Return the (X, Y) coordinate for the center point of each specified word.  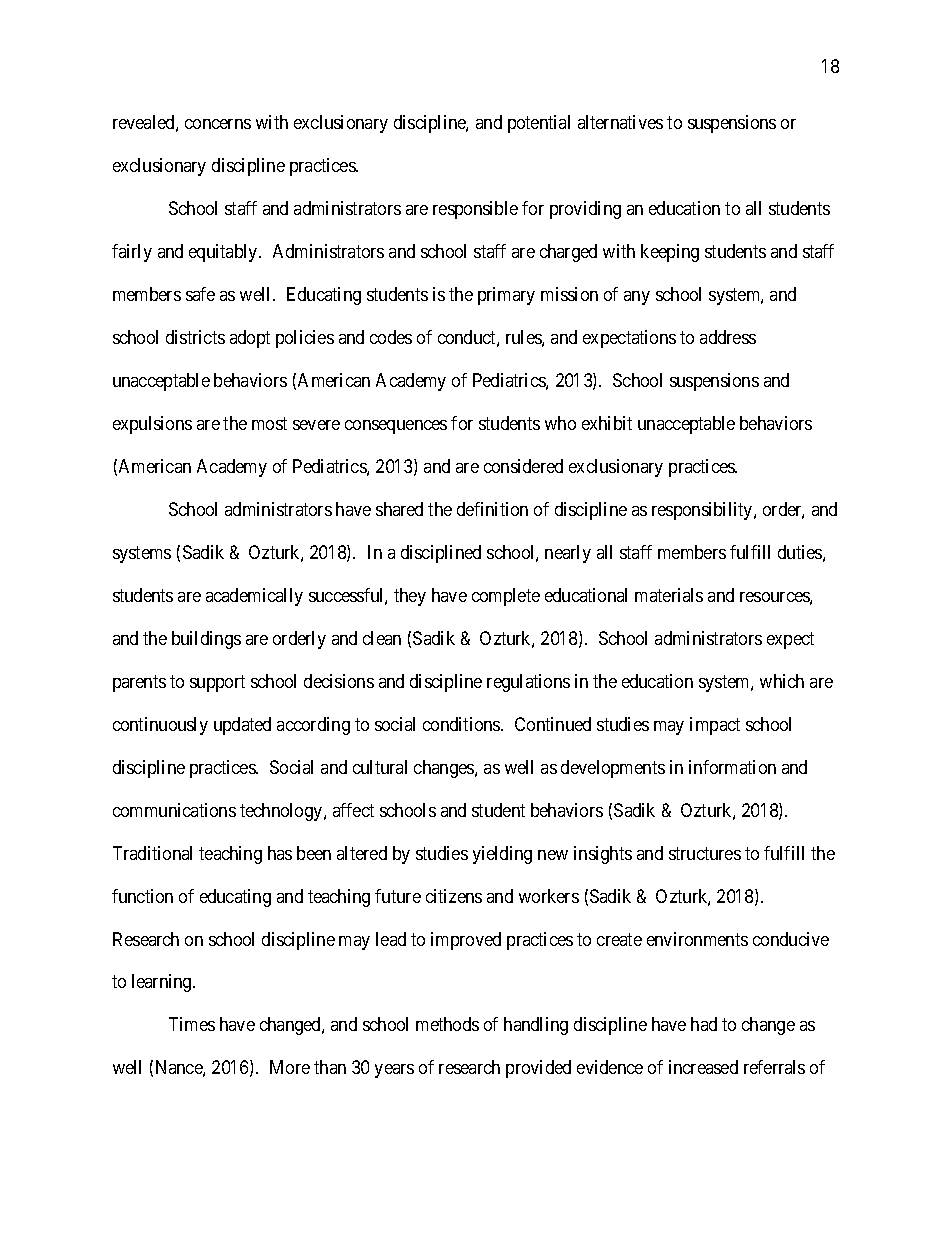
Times (192, 1024)
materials (669, 595)
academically (254, 597)
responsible (475, 210)
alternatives (620, 122)
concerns (218, 124)
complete (506, 597)
